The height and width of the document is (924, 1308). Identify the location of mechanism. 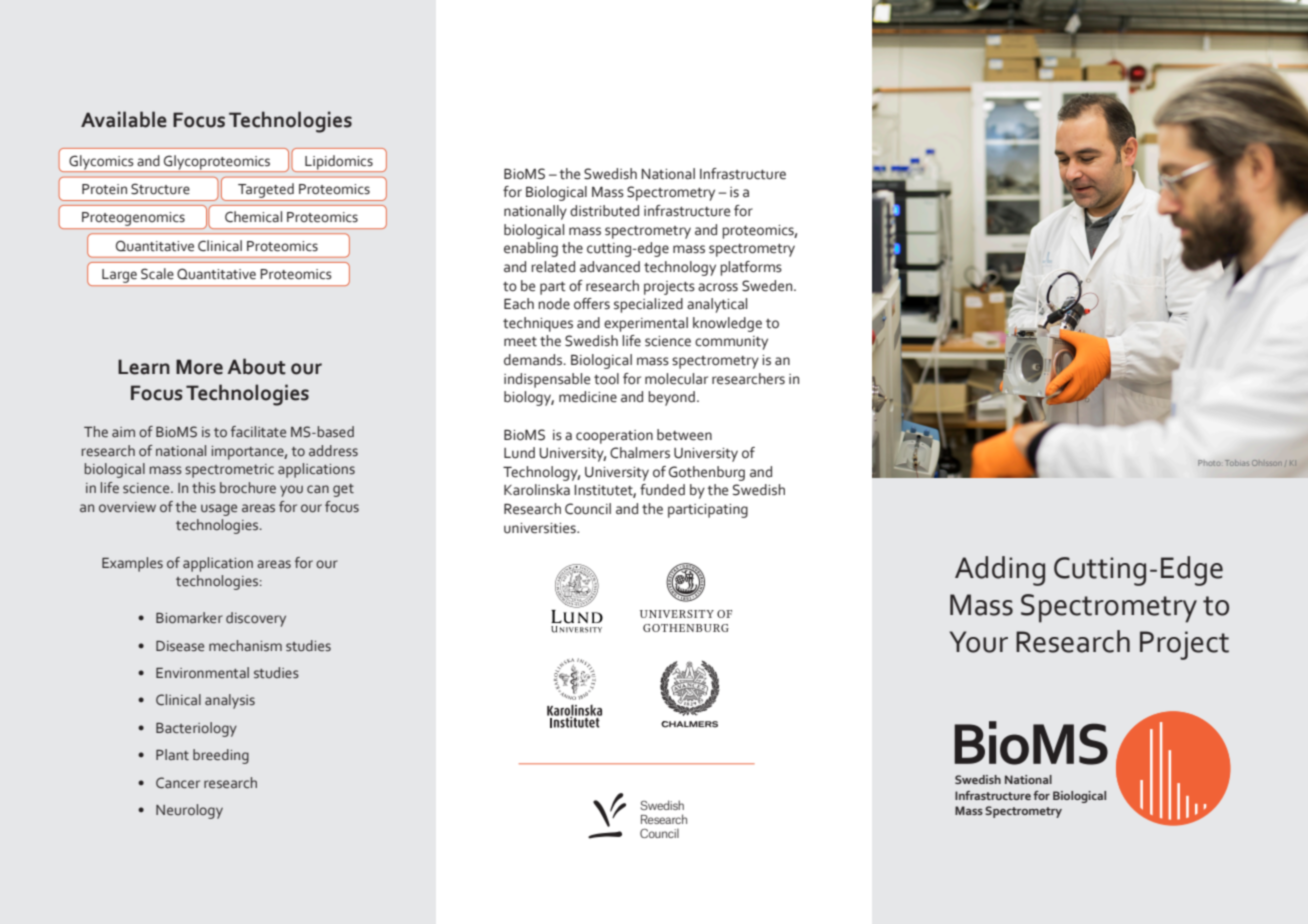
(245, 646).
